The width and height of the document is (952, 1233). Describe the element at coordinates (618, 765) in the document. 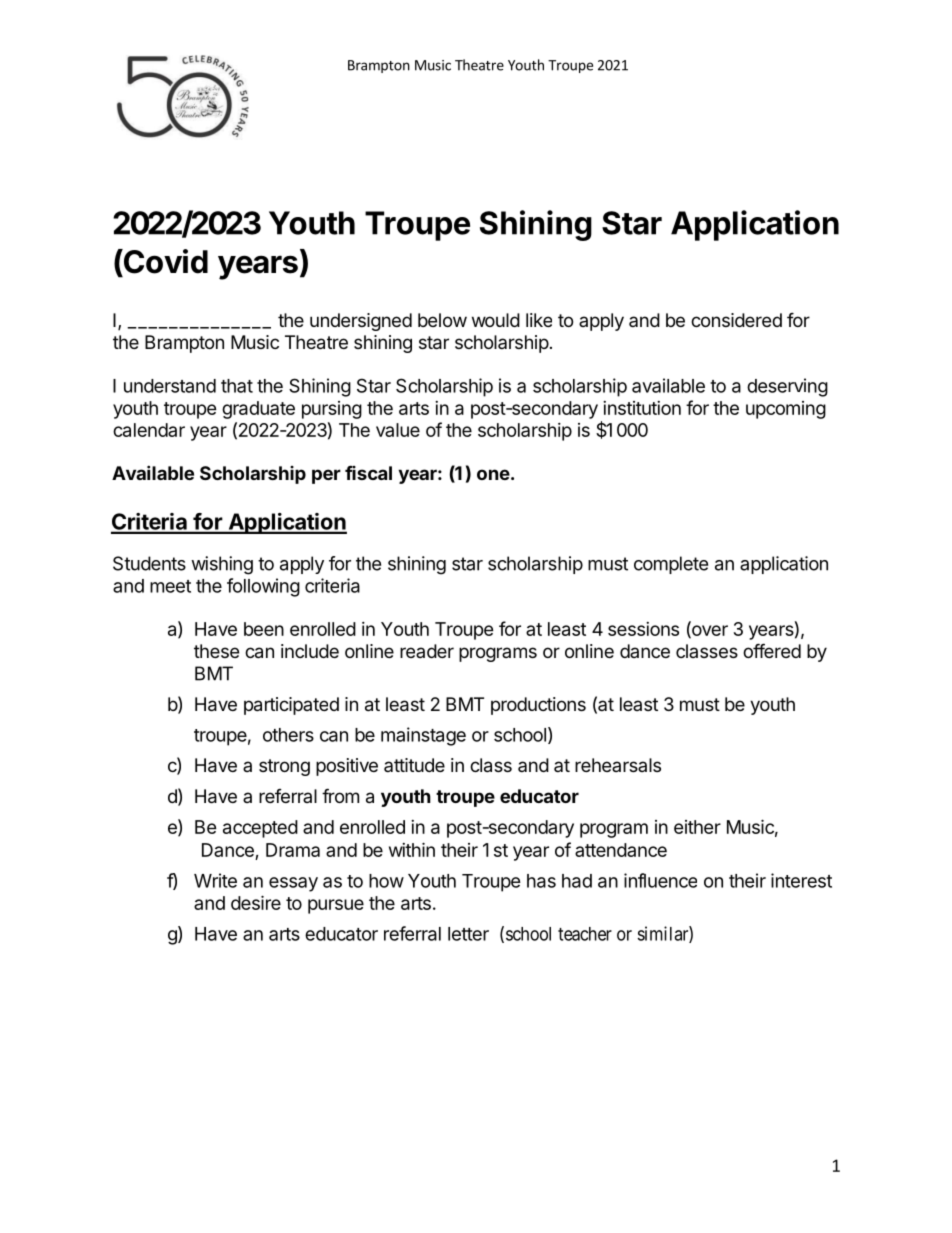

I see `rehearsals` at that location.
